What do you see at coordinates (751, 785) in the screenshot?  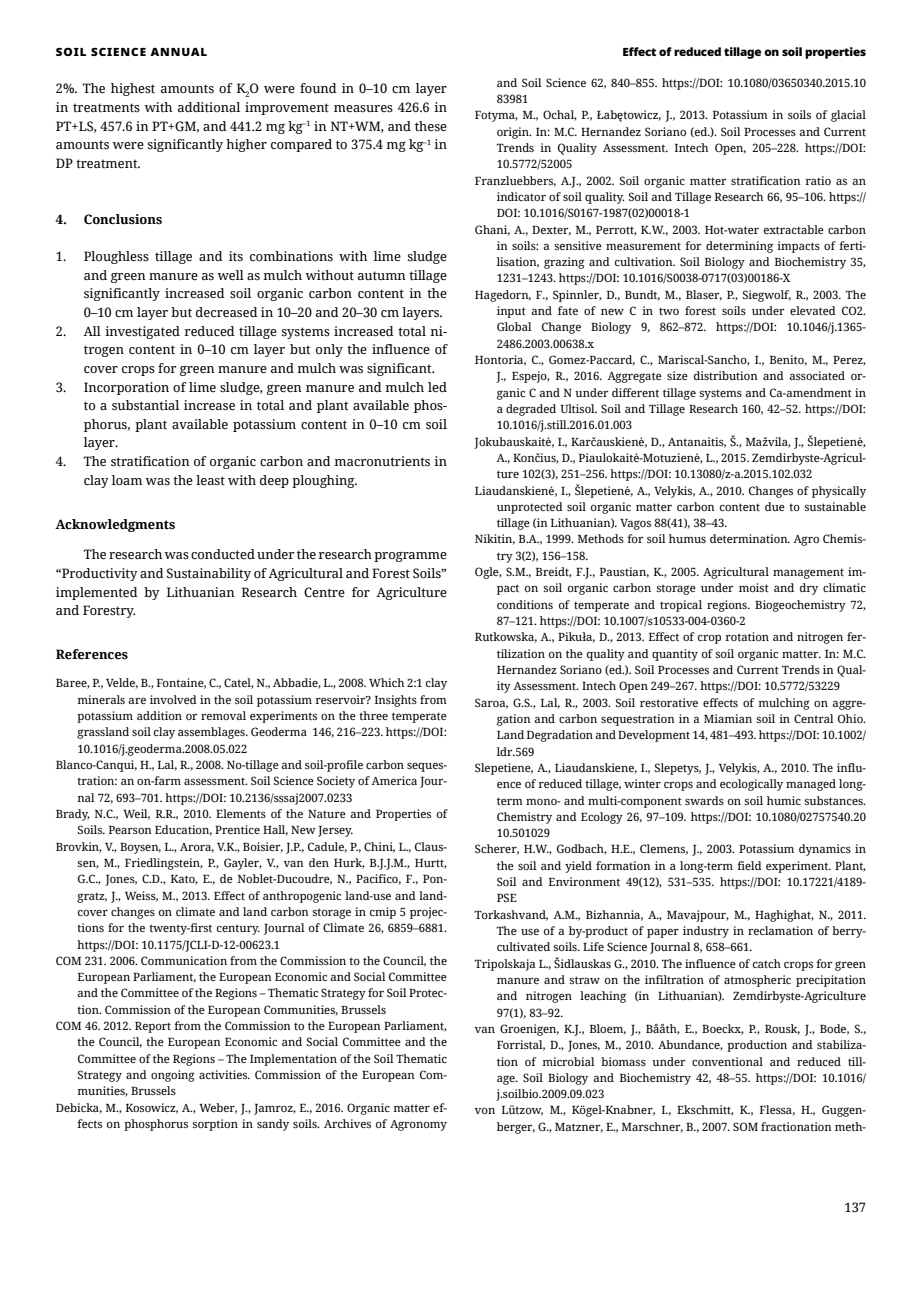 I see `ecologically` at bounding box center [751, 785].
